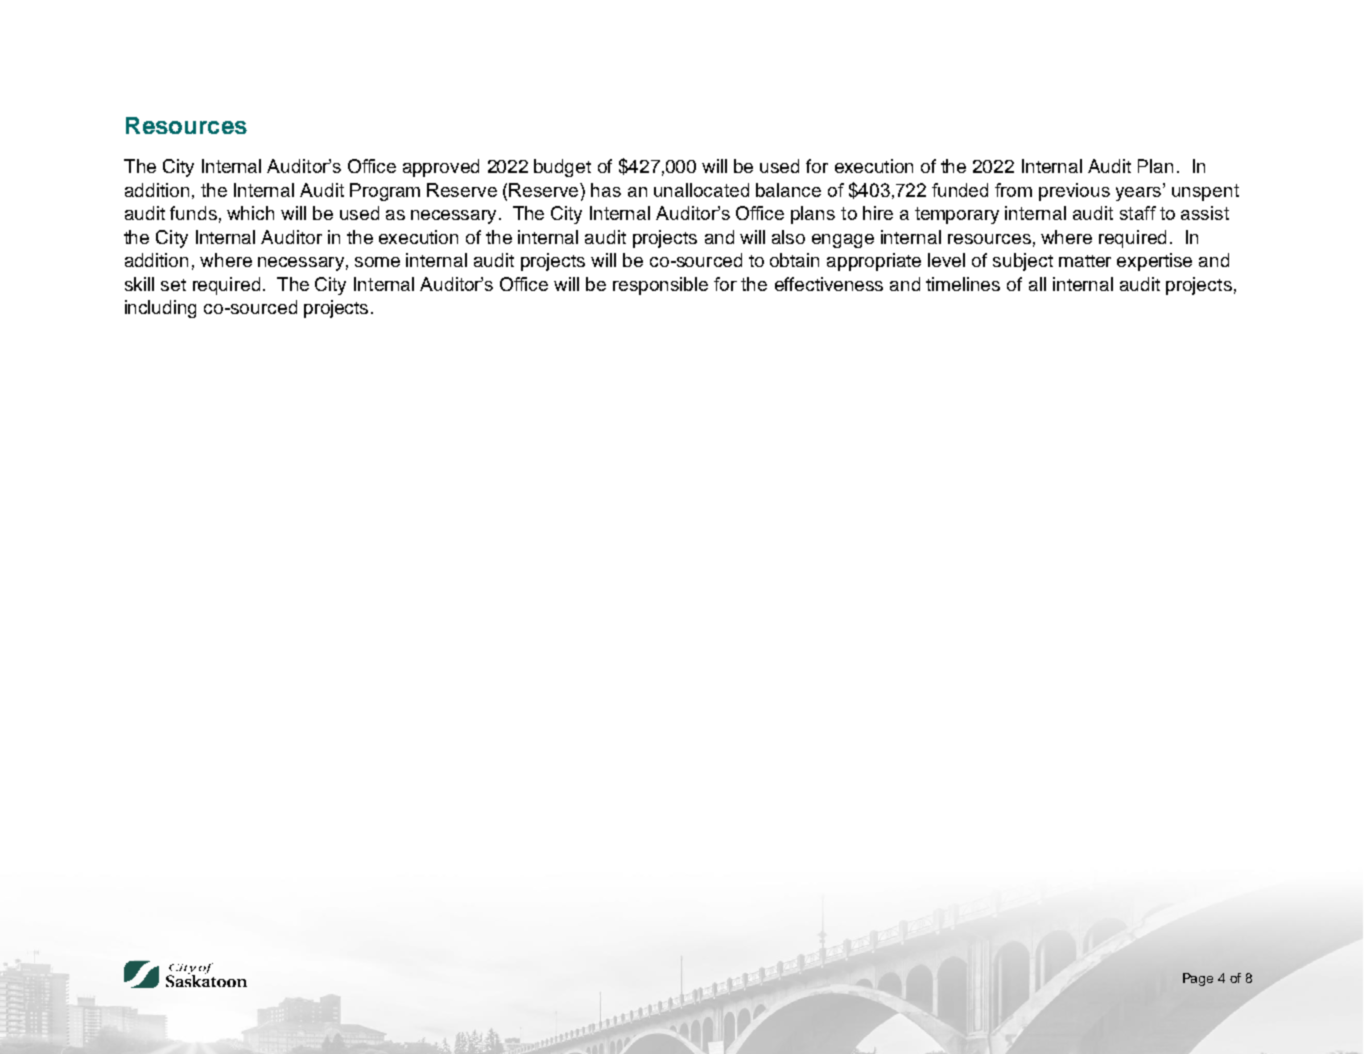 The width and height of the screenshot is (1364, 1054). I want to click on which, so click(250, 213).
